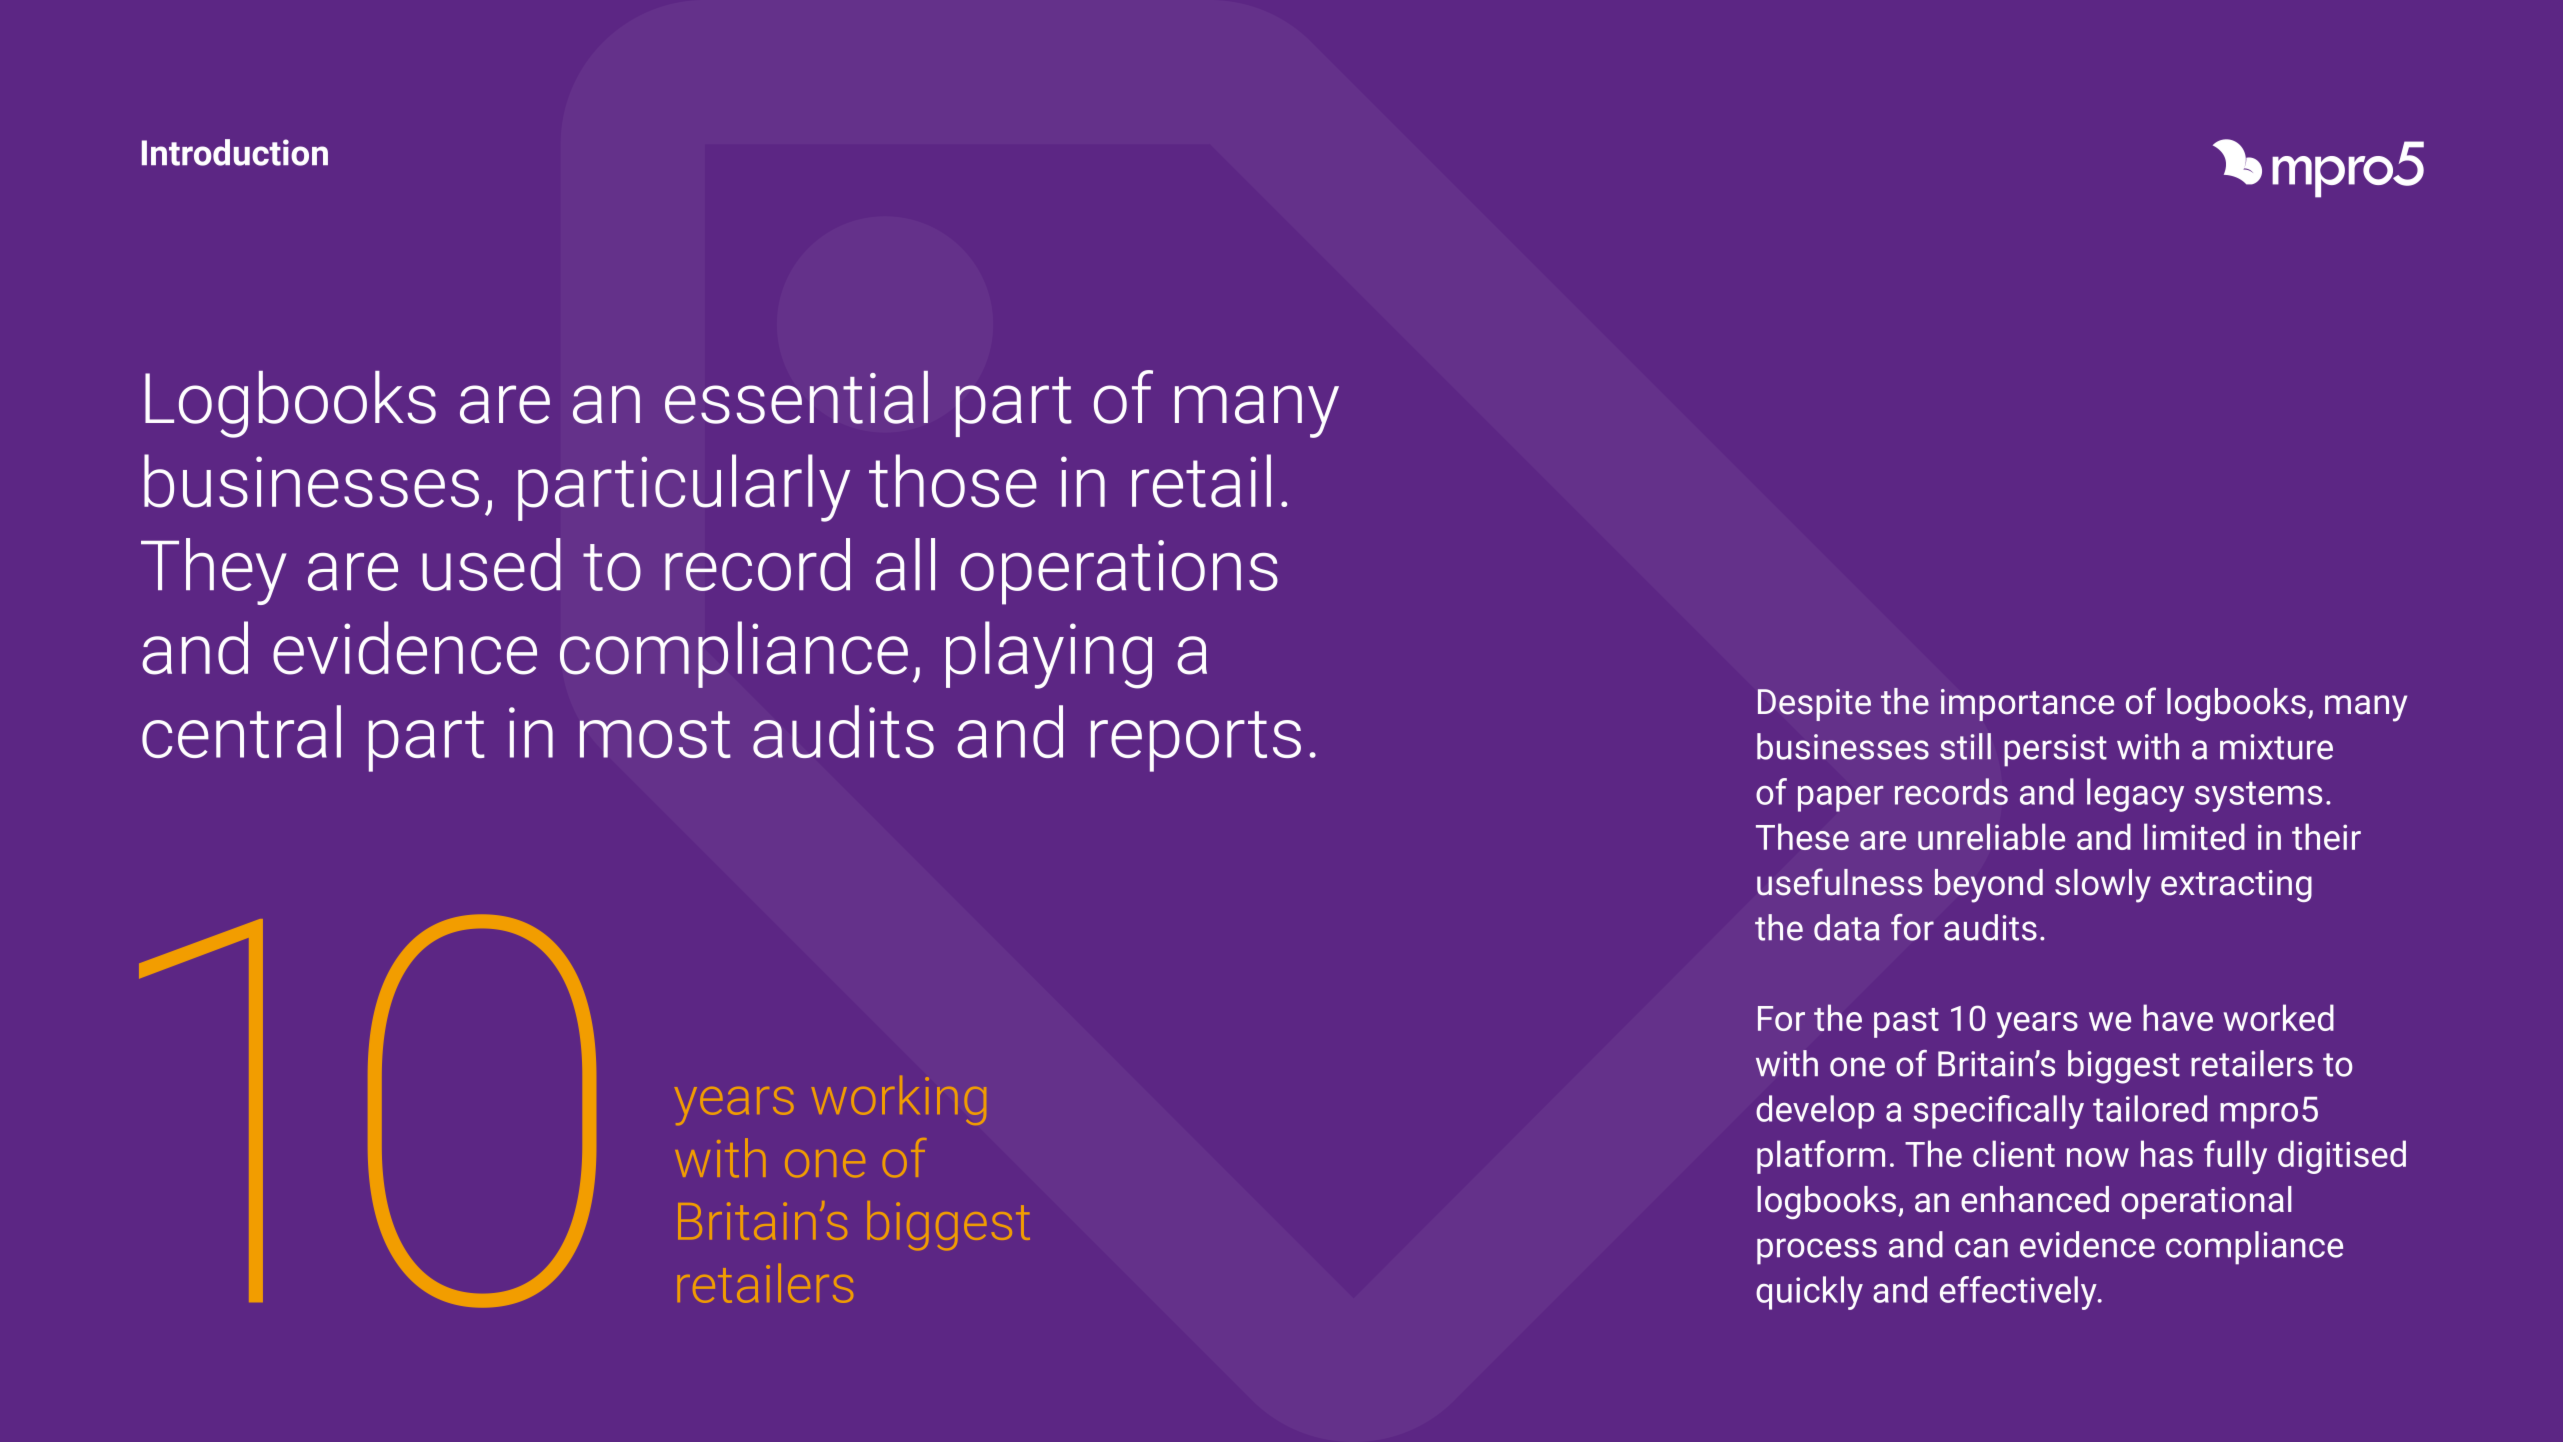  What do you see at coordinates (953, 481) in the document?
I see `those` at bounding box center [953, 481].
